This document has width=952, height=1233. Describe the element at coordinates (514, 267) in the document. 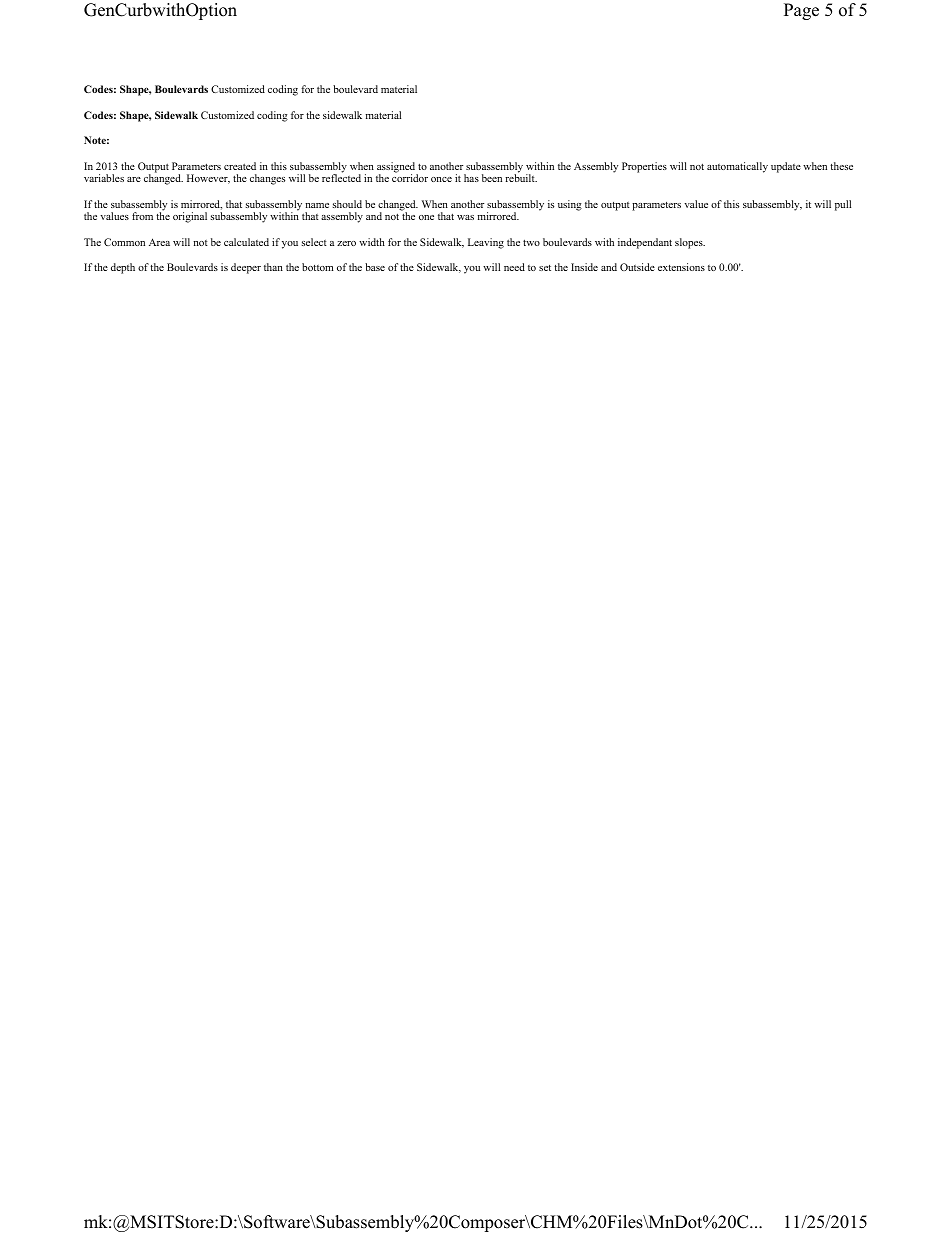

I see `need` at that location.
